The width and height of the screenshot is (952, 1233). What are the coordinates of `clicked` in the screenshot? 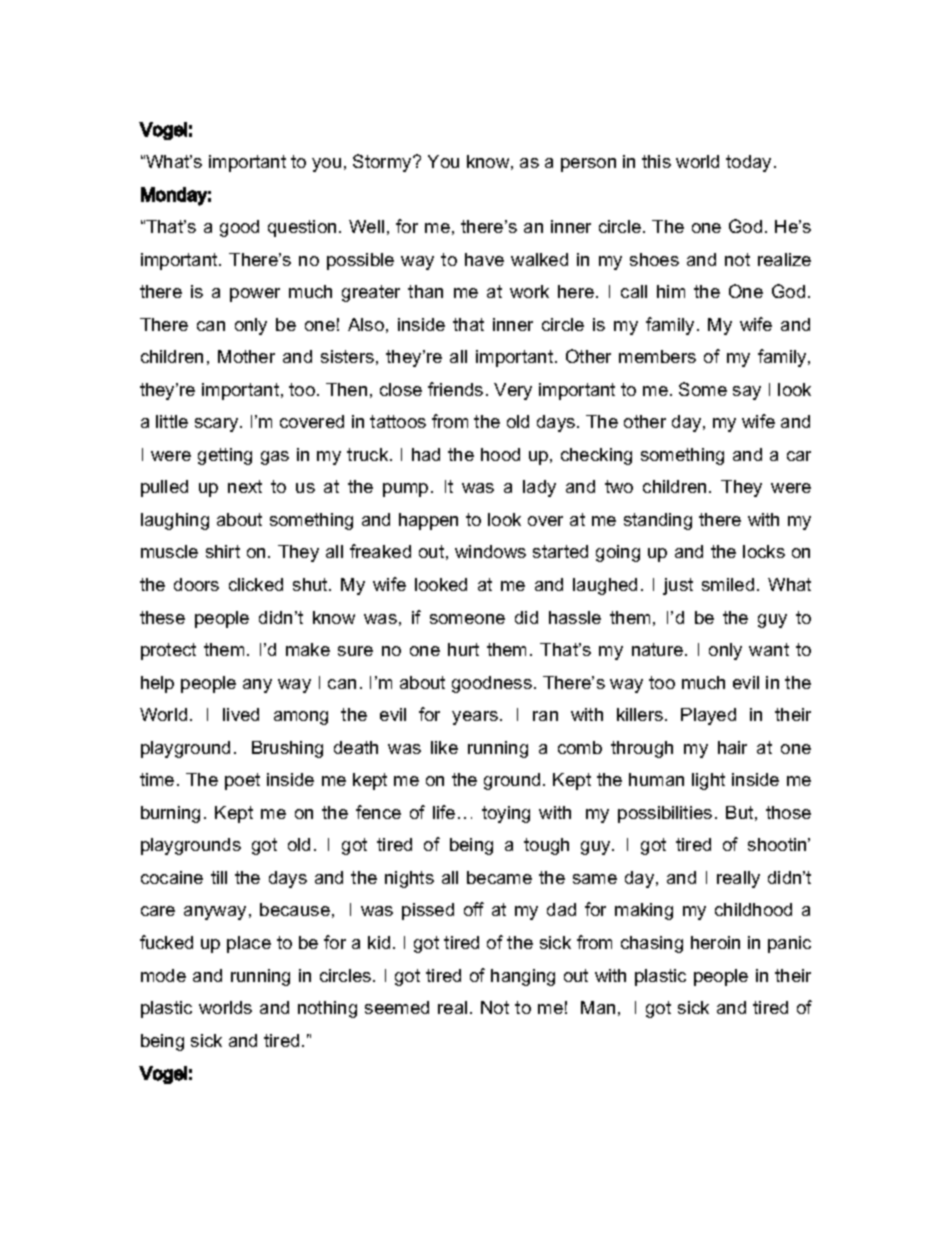 It's located at (256, 584).
